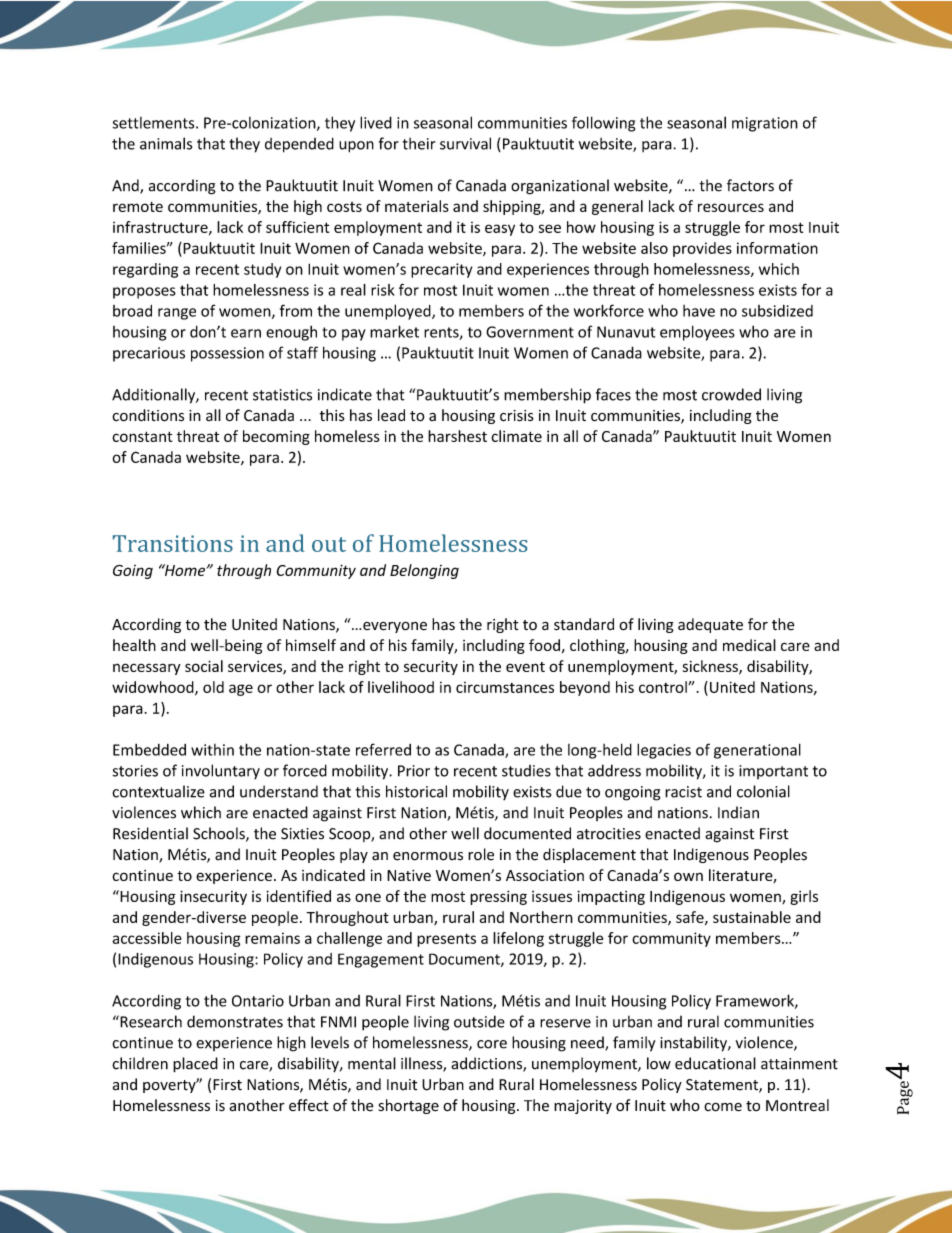  Describe the element at coordinates (465, 143) in the screenshot. I see `survival` at that location.
